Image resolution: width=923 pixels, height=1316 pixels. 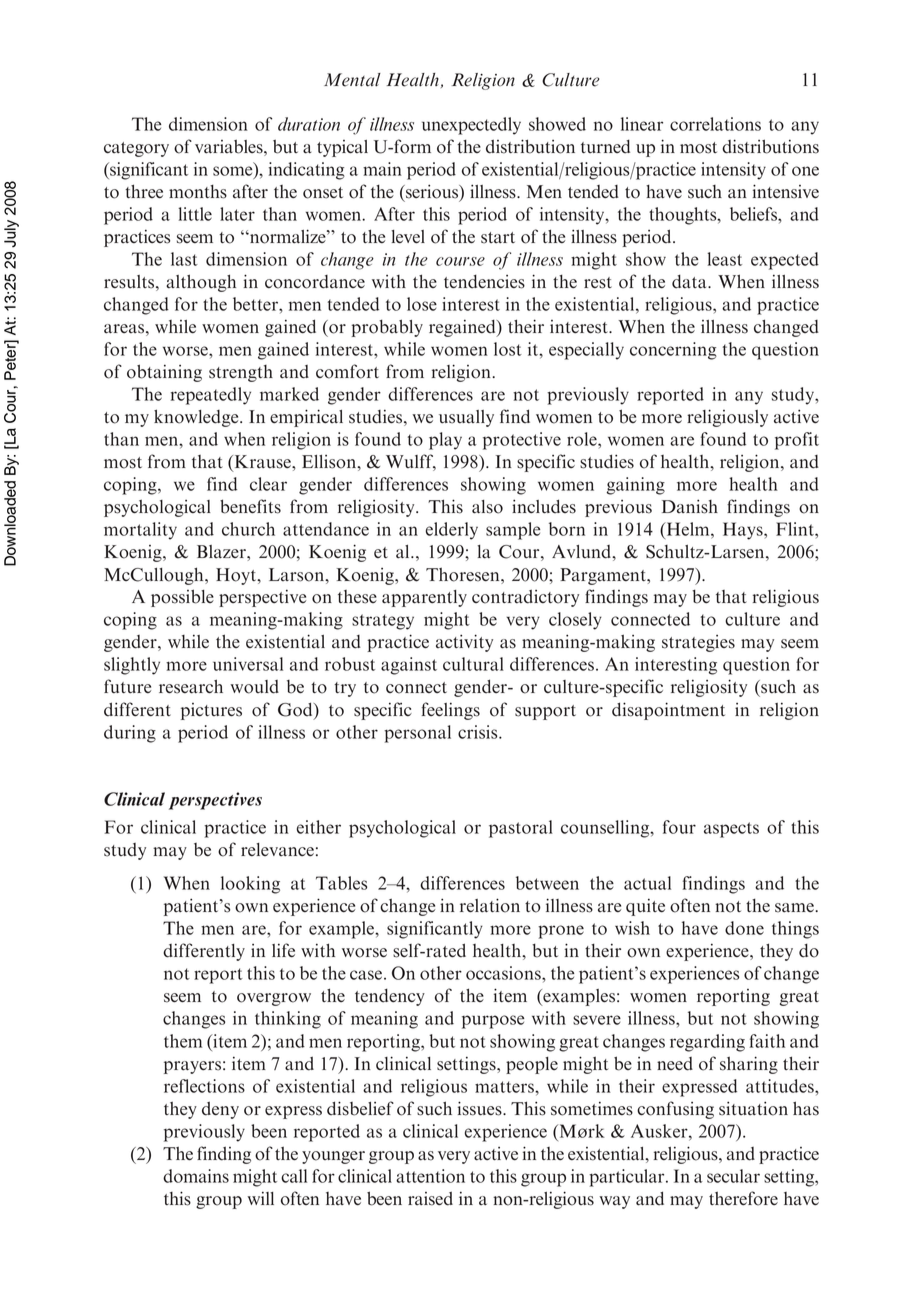 I want to click on Danish, so click(x=690, y=506).
